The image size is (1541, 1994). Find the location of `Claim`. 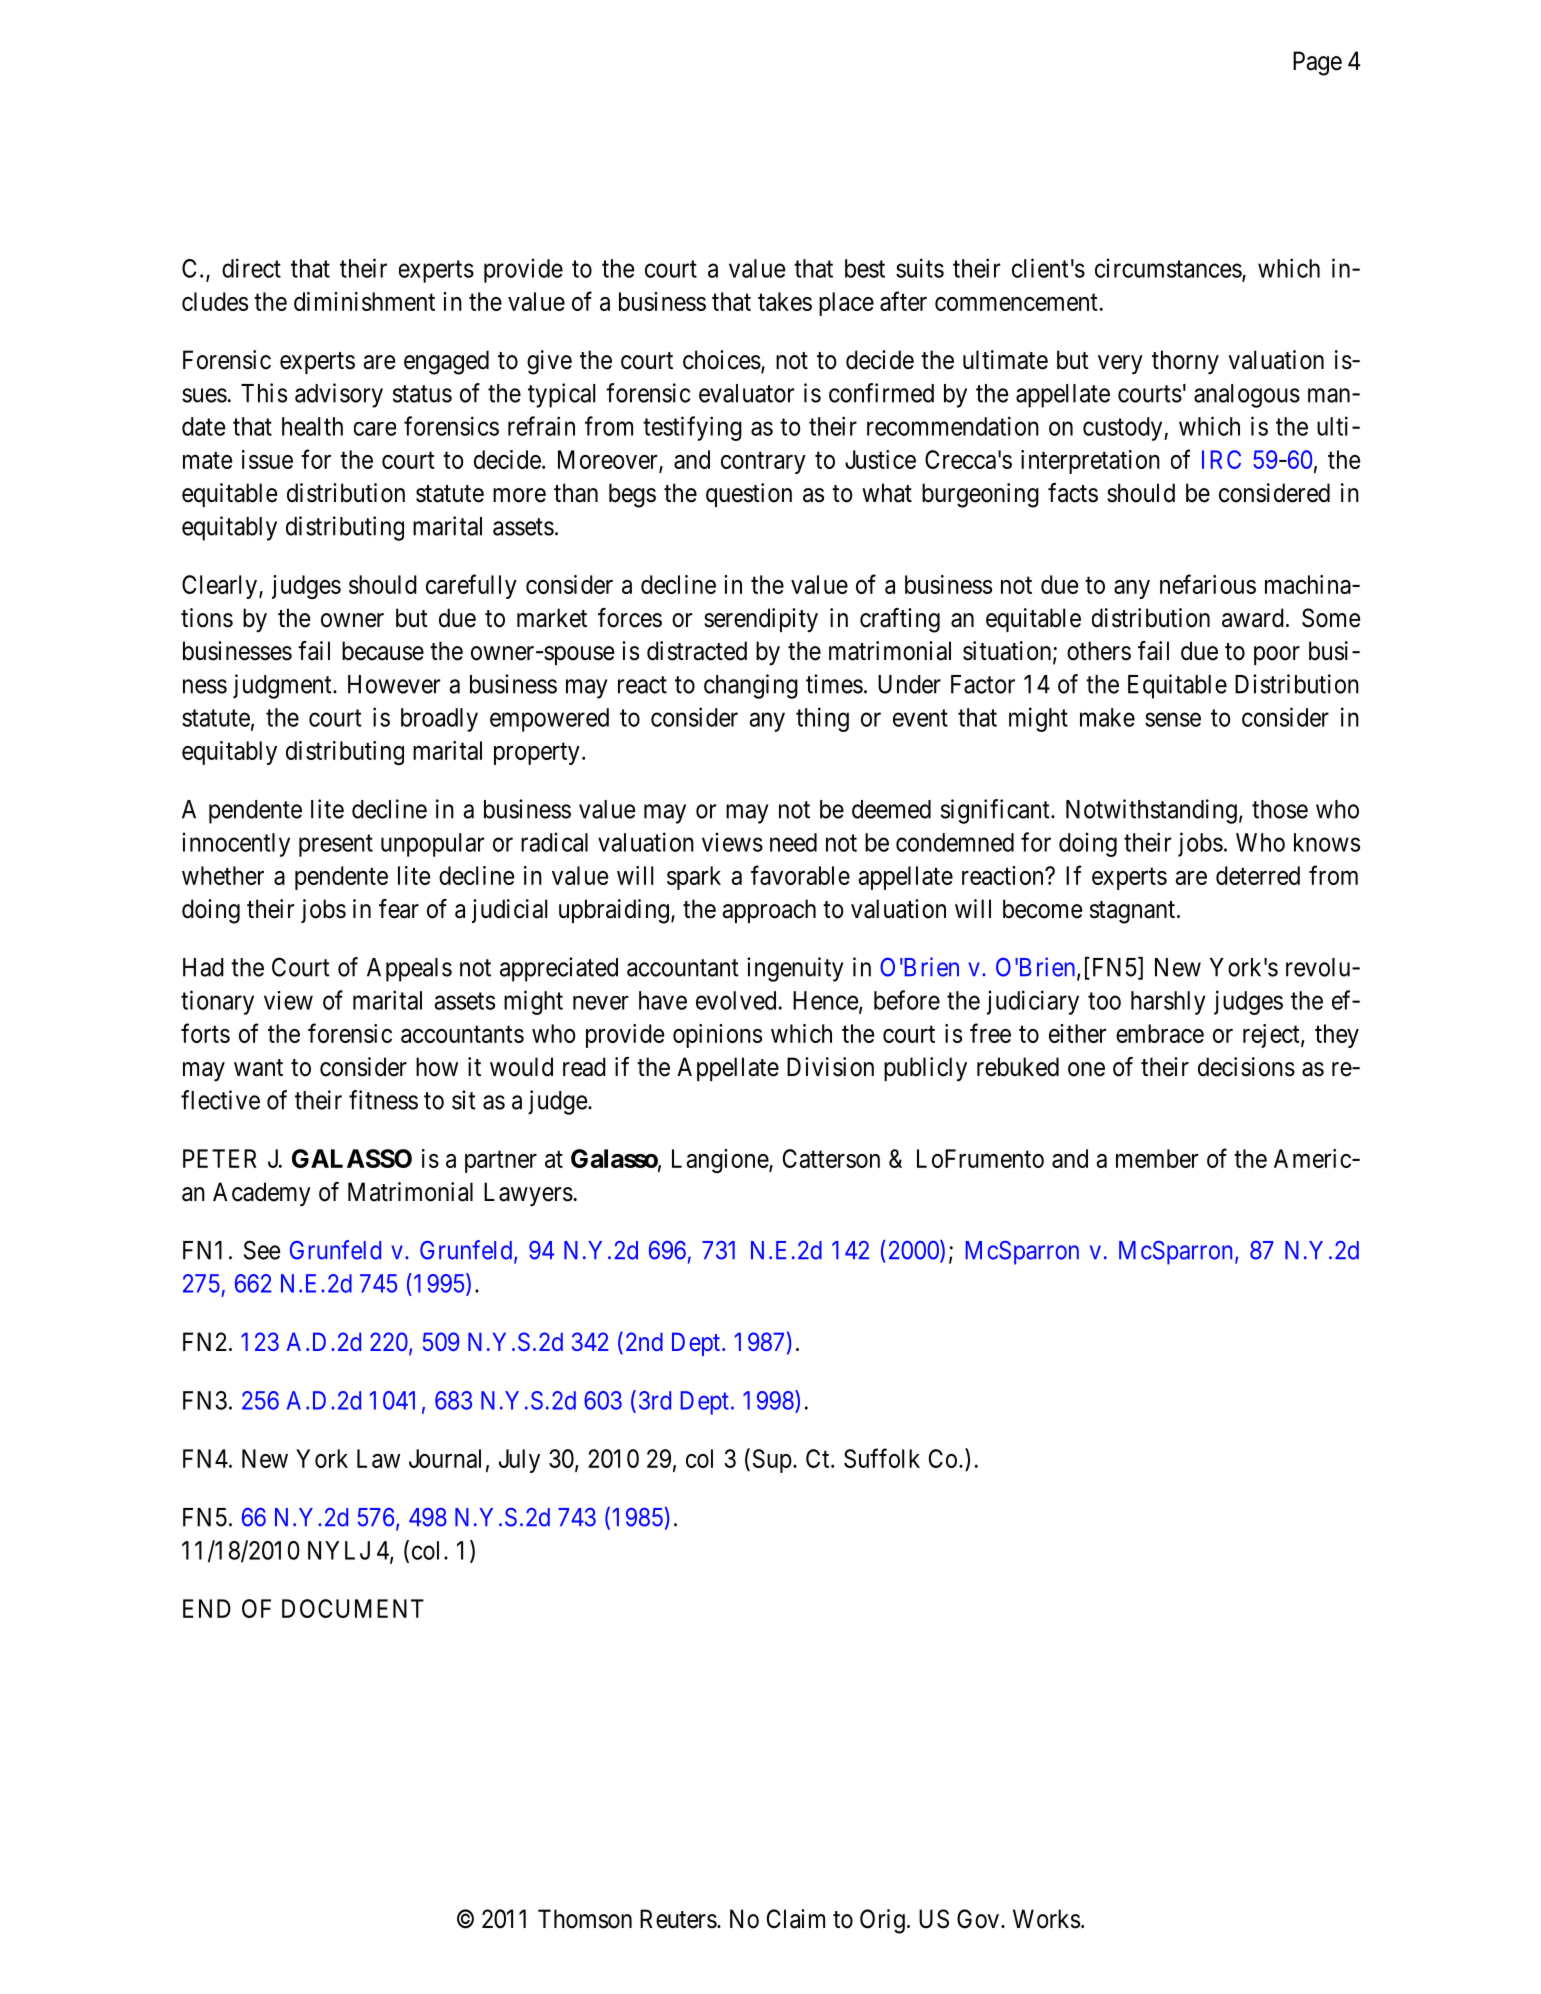

Claim is located at coordinates (796, 1919).
